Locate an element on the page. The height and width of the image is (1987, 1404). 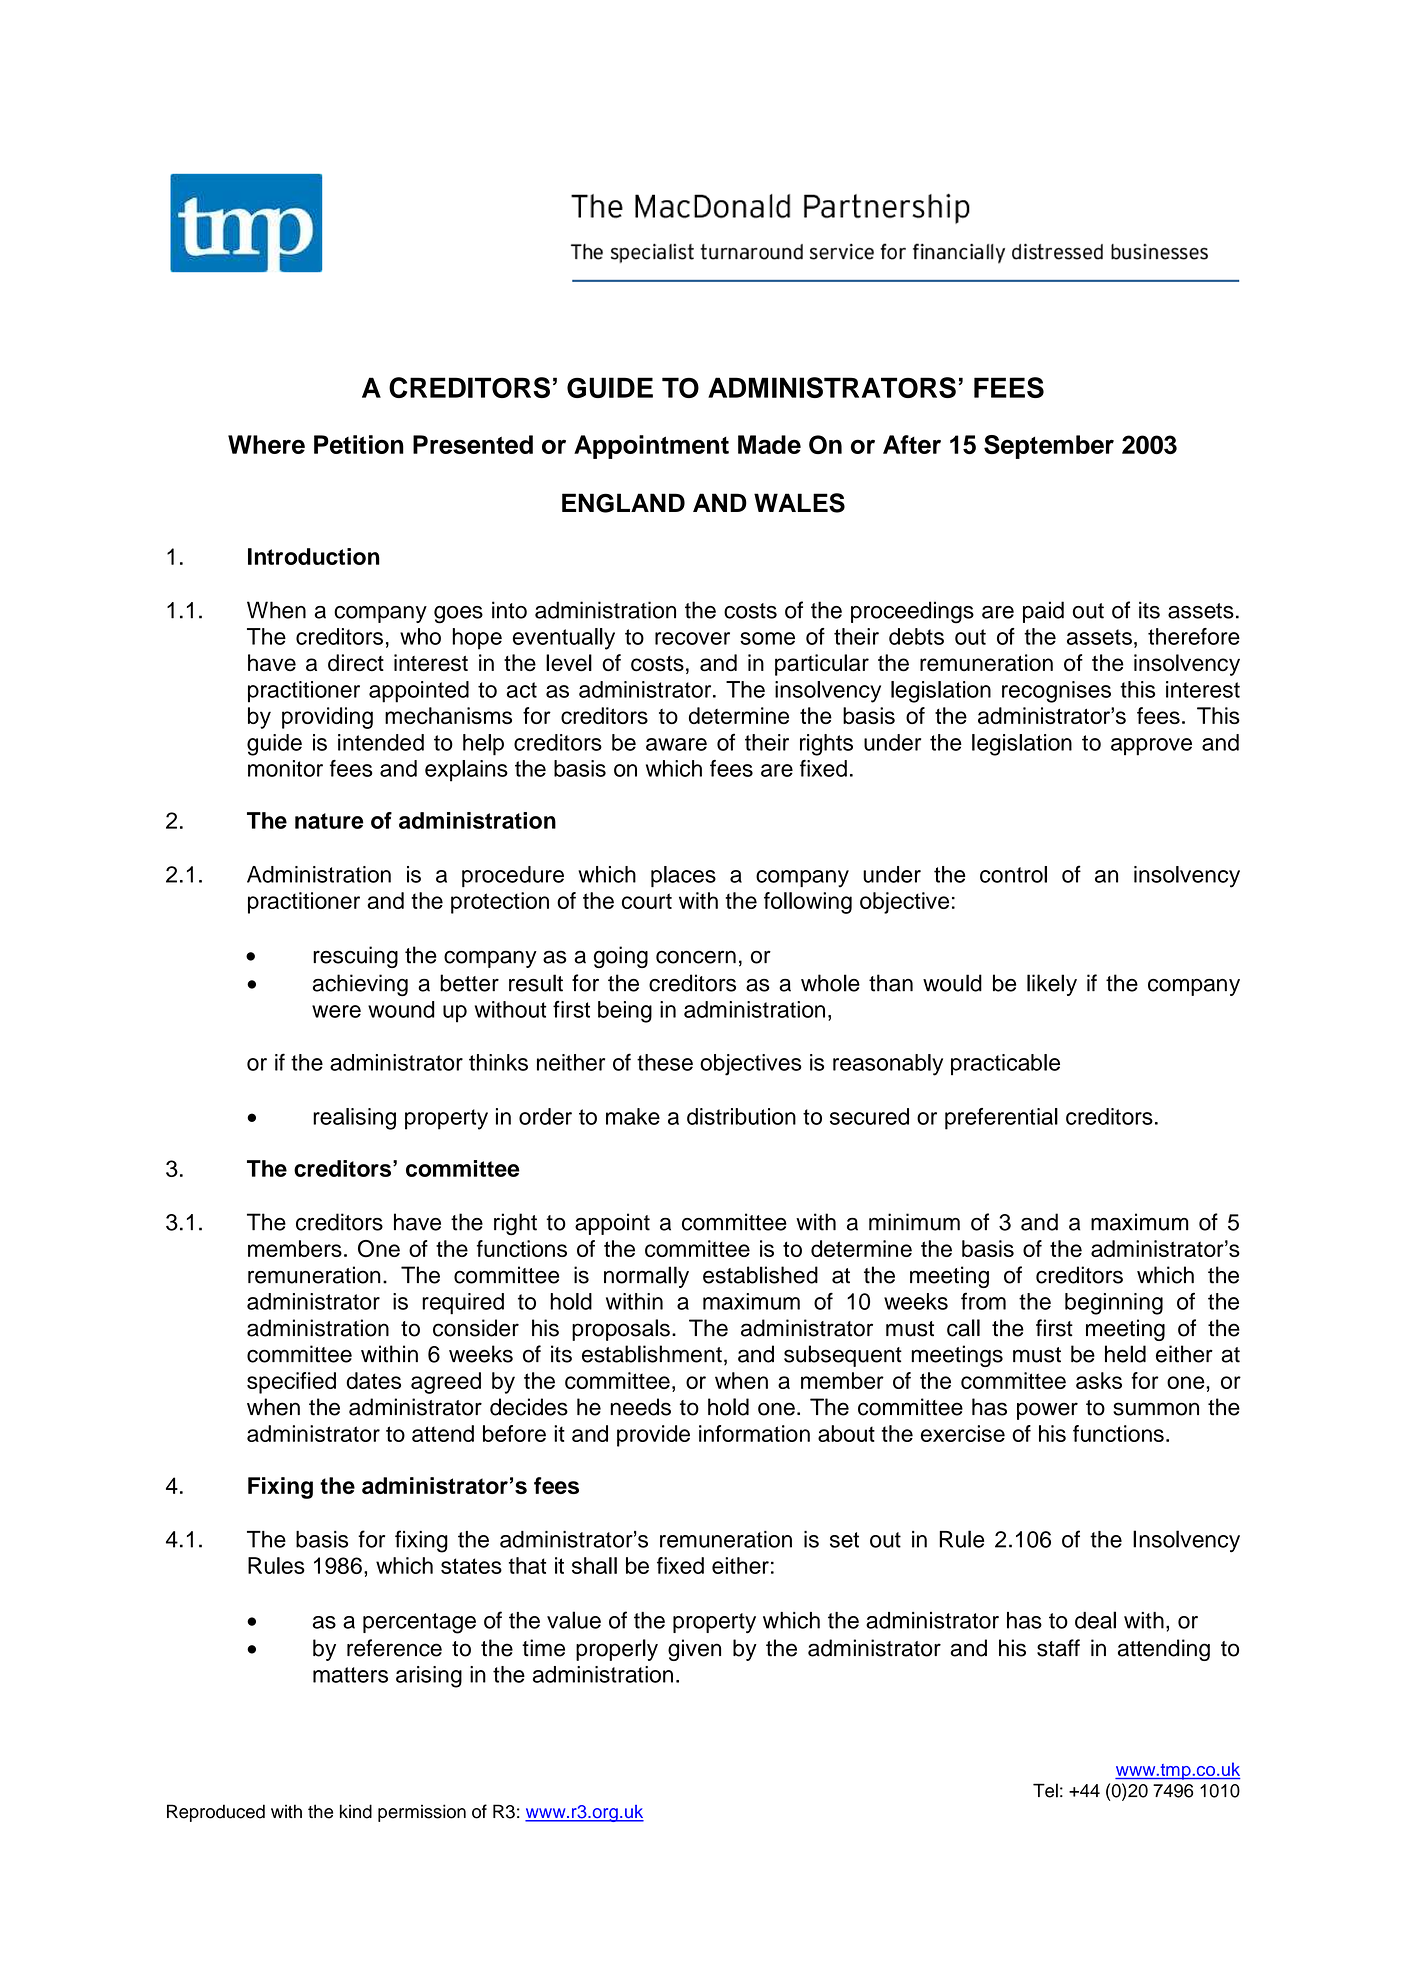
nature is located at coordinates (329, 821).
